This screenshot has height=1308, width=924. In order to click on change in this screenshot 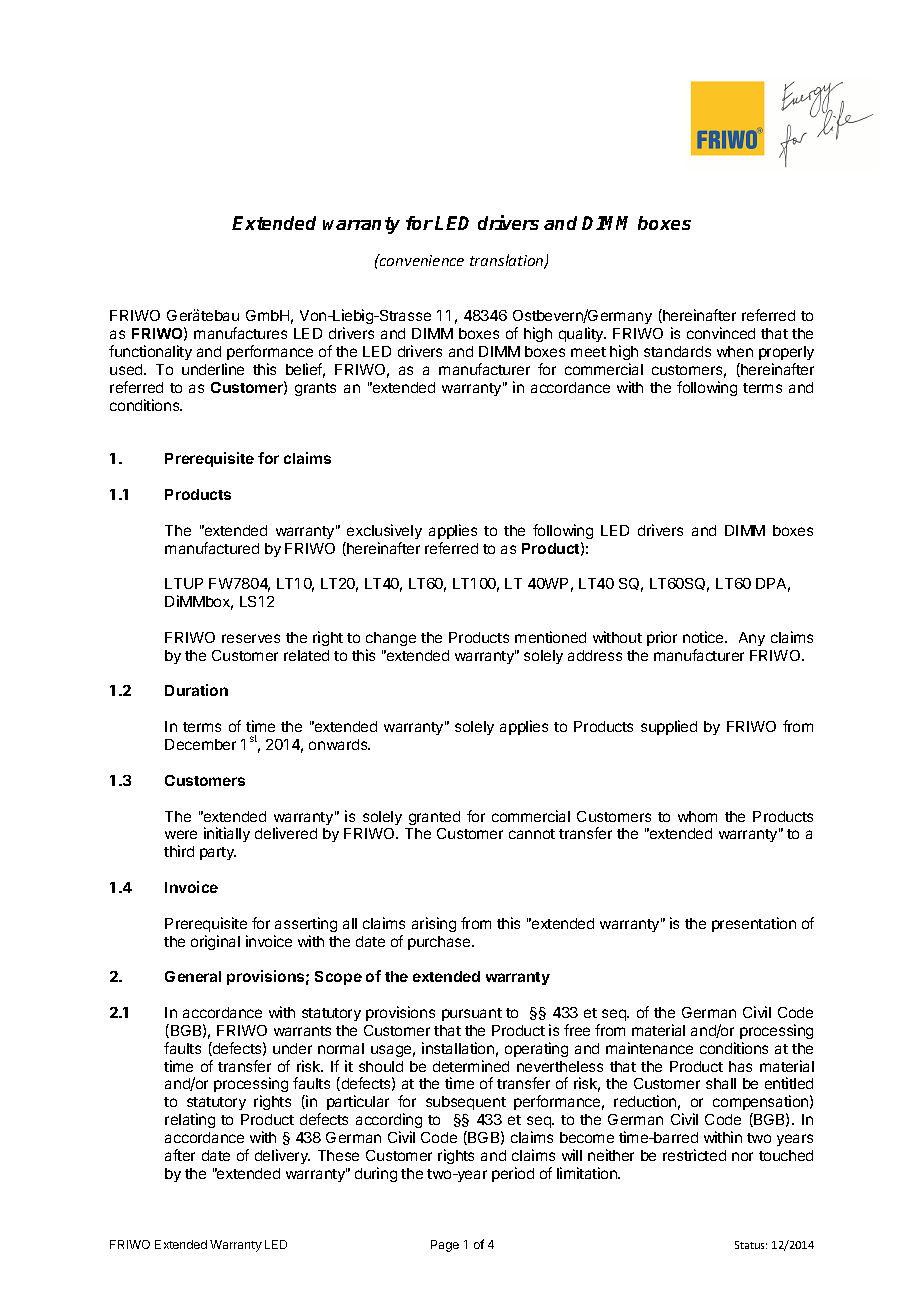, I will do `click(391, 639)`.
